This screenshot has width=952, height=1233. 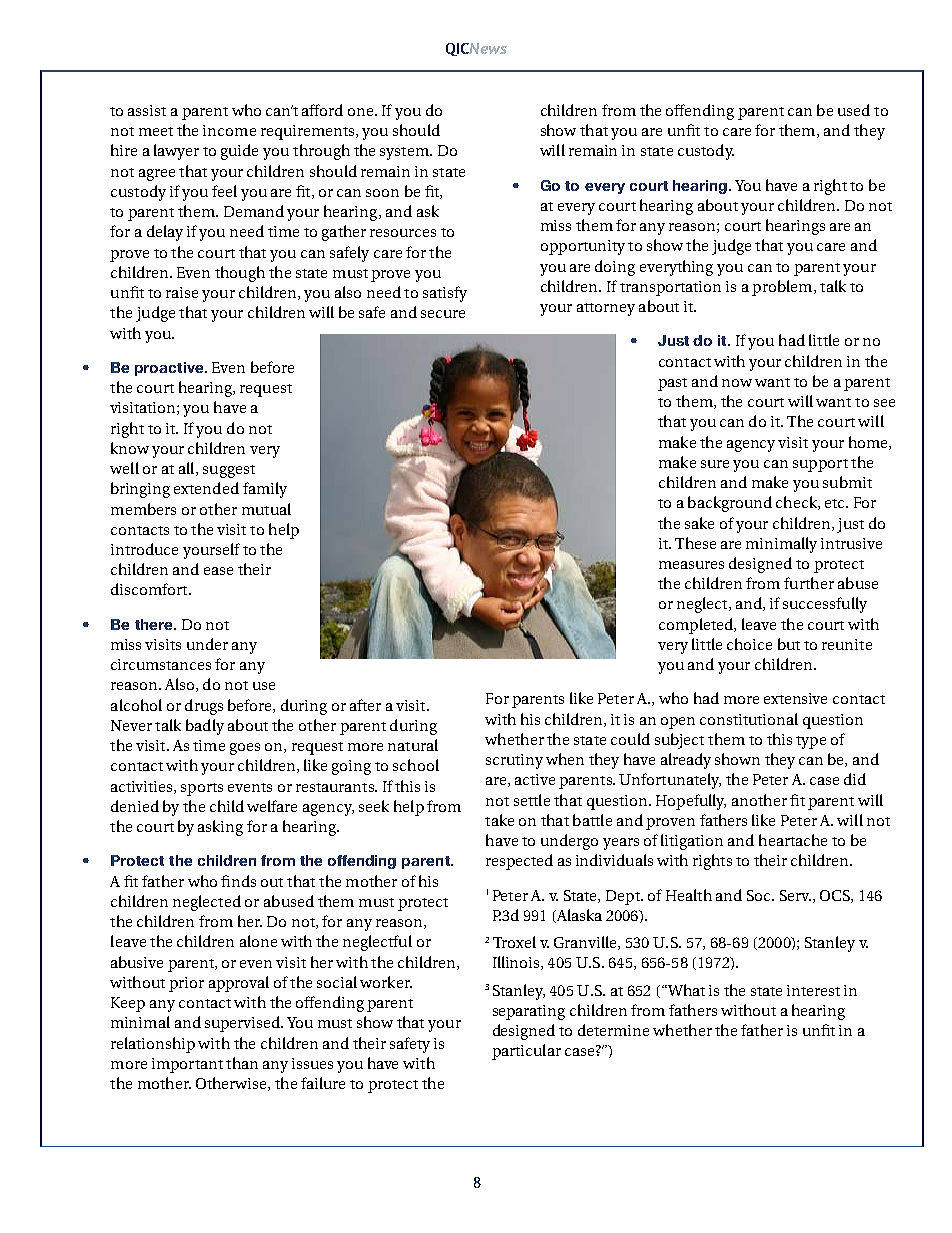 What do you see at coordinates (405, 153) in the screenshot?
I see `system` at bounding box center [405, 153].
